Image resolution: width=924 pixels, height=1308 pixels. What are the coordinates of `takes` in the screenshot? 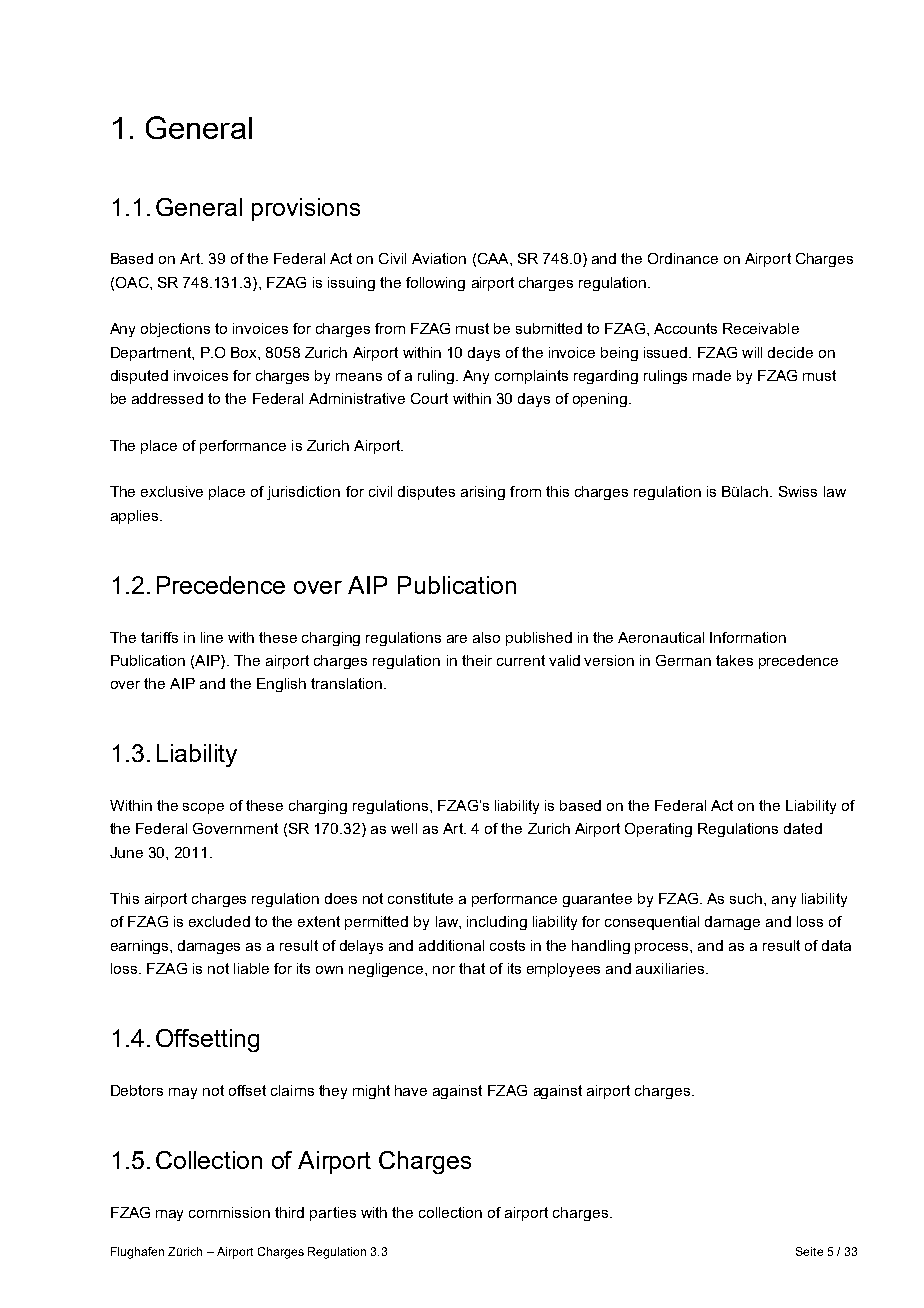 It's located at (734, 660).
